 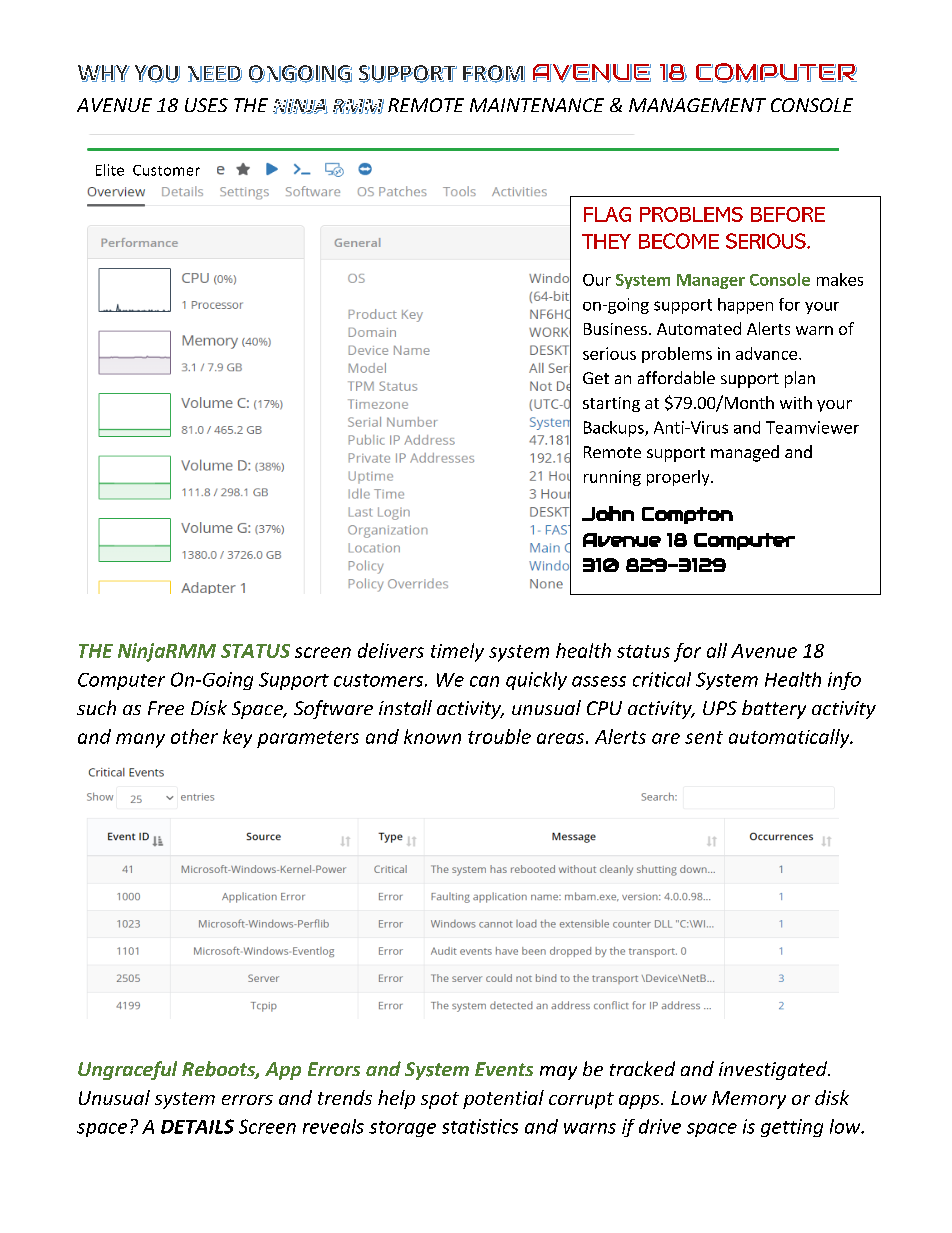 What do you see at coordinates (774, 1070) in the document?
I see `investigated` at bounding box center [774, 1070].
